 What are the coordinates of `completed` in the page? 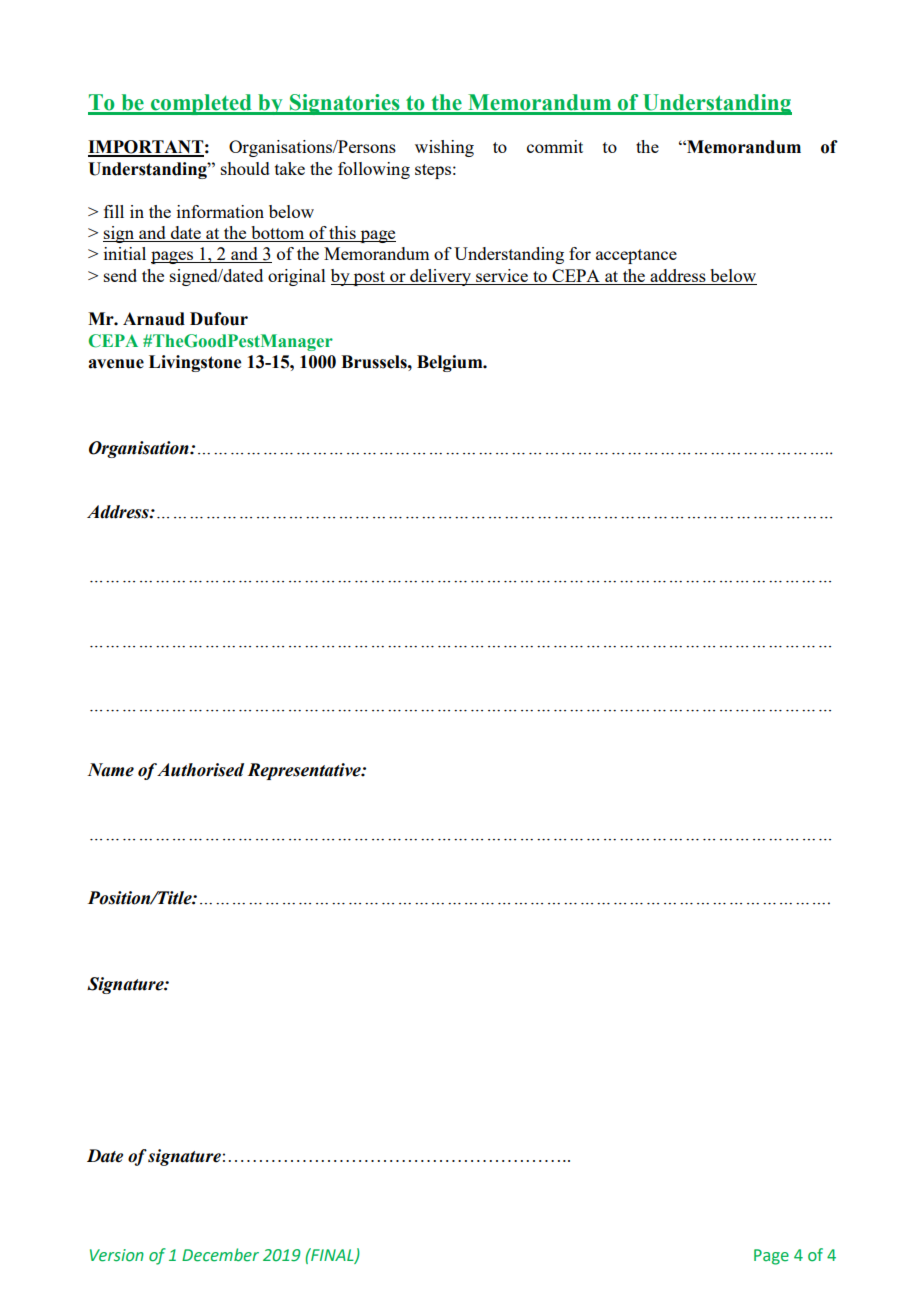 It's located at (201, 104).
